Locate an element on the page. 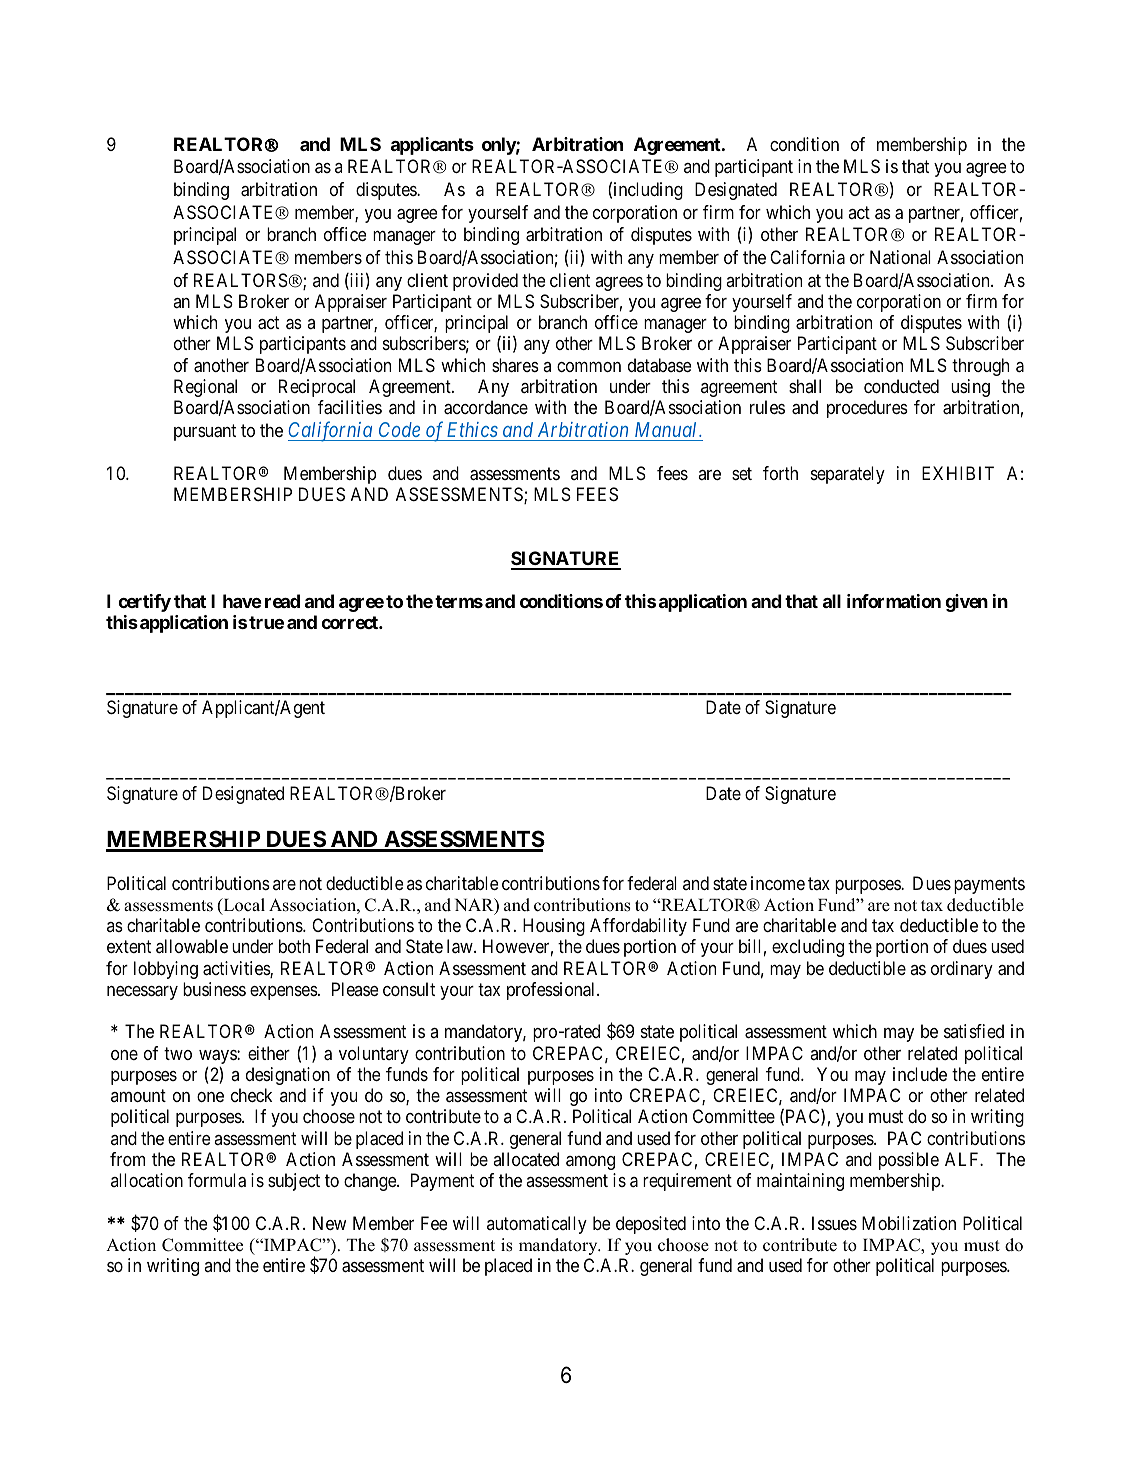 The width and height of the document is (1131, 1464). Ethics is located at coordinates (472, 429).
